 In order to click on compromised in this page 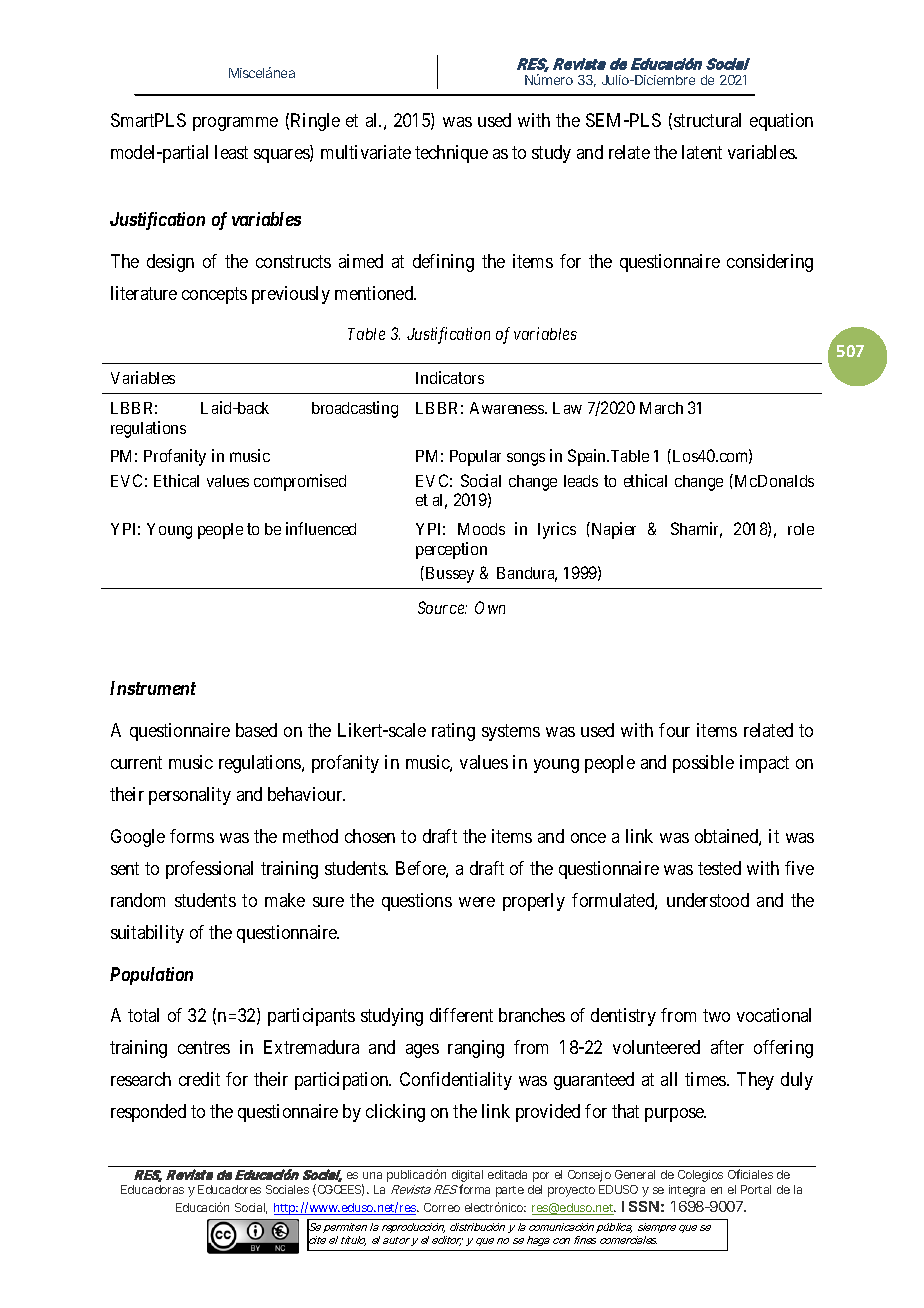, I will do `click(300, 482)`.
